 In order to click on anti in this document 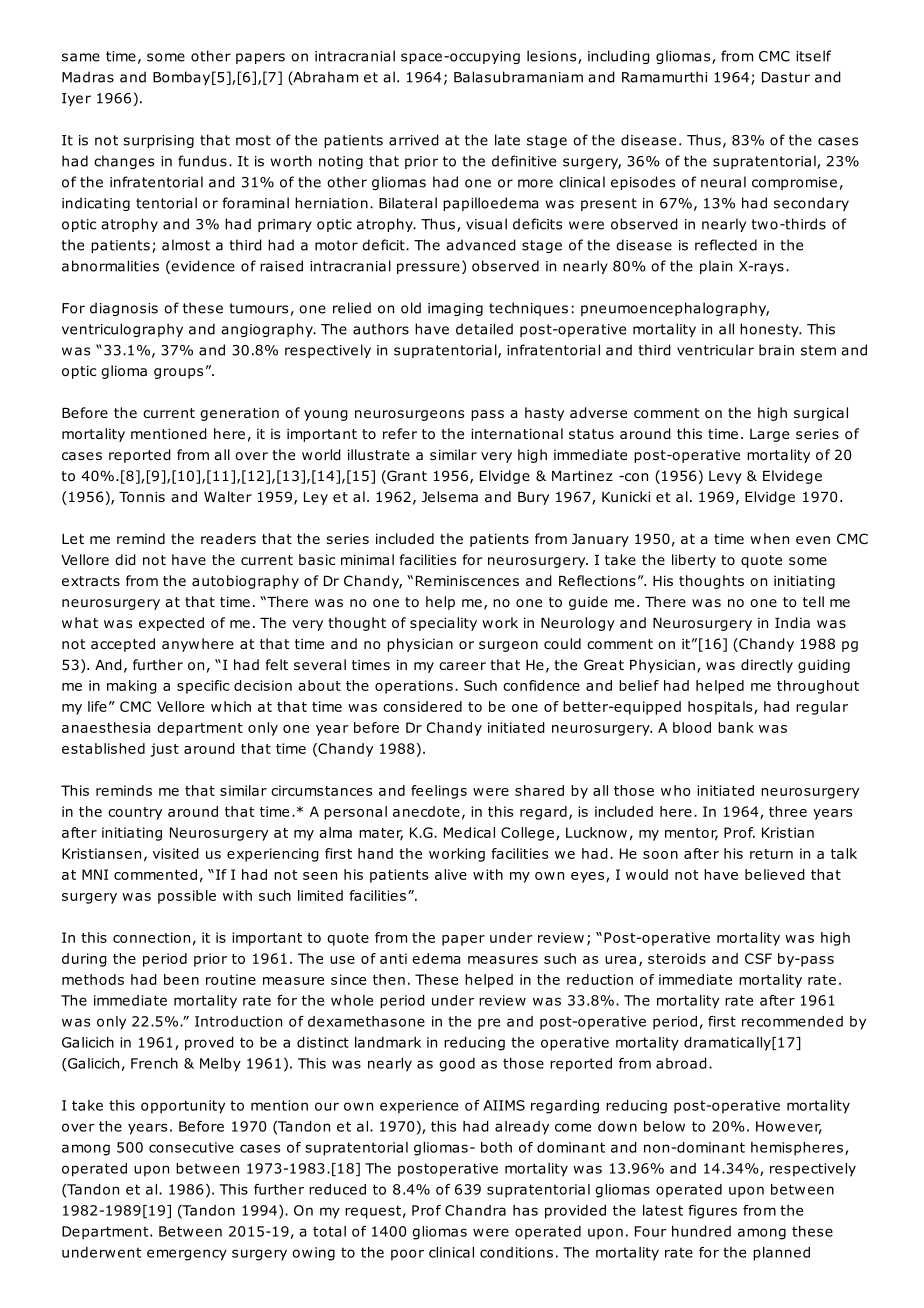, I will do `click(393, 958)`.
